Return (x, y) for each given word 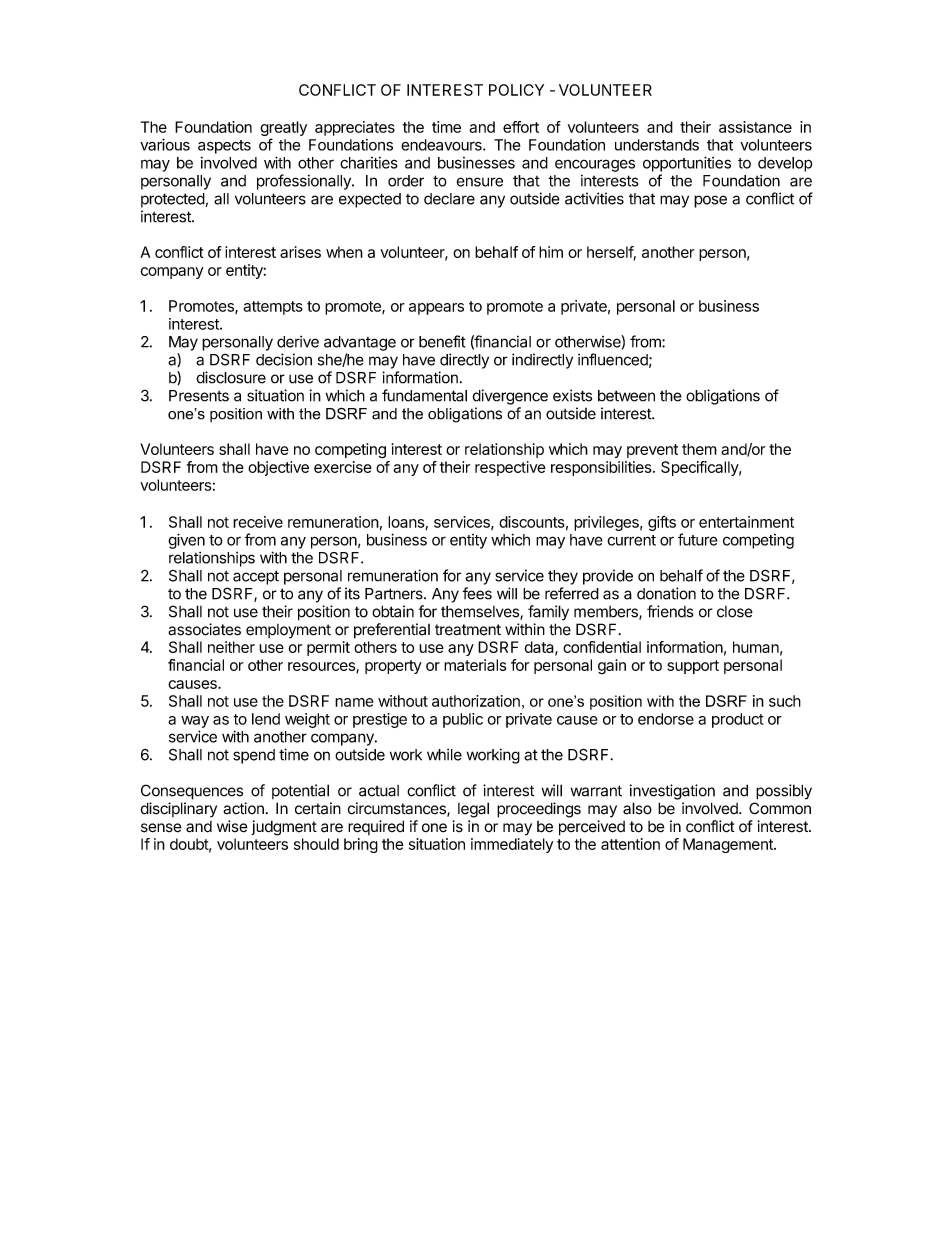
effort (521, 127)
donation (666, 593)
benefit (442, 341)
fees (477, 593)
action (243, 808)
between (626, 396)
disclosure (231, 377)
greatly (283, 130)
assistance (755, 127)
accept (256, 577)
